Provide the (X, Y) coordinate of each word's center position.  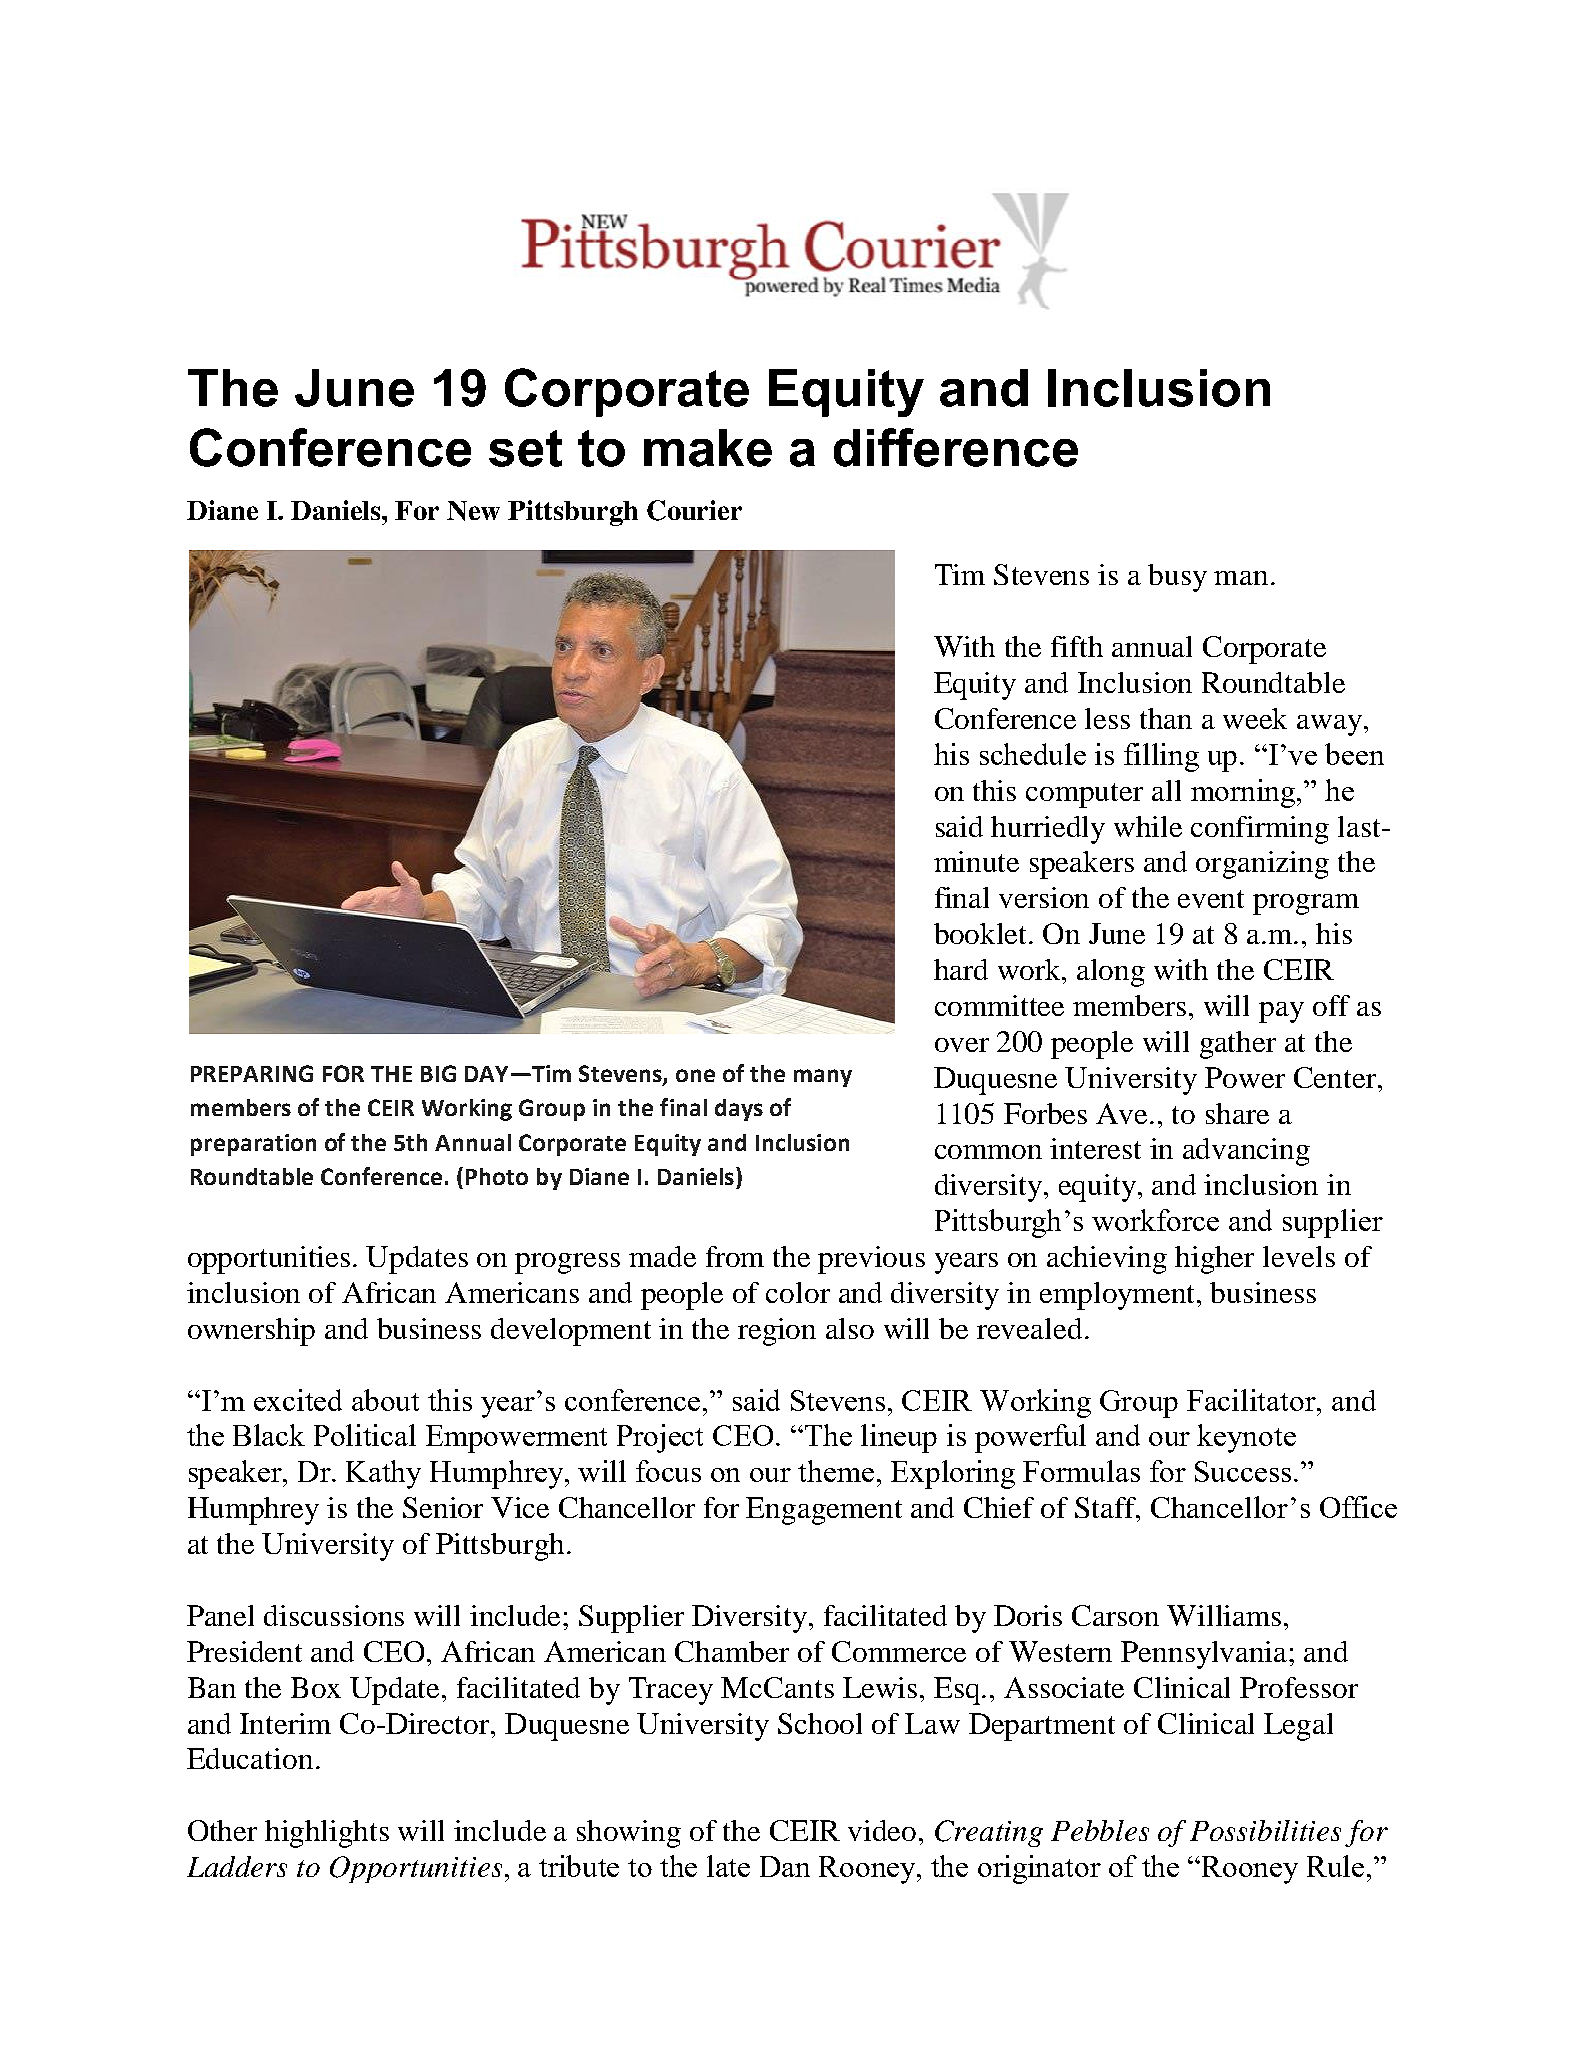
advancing (1246, 1152)
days (739, 1110)
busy (1177, 578)
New (473, 511)
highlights (327, 1834)
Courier (694, 510)
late (728, 1866)
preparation (253, 1145)
